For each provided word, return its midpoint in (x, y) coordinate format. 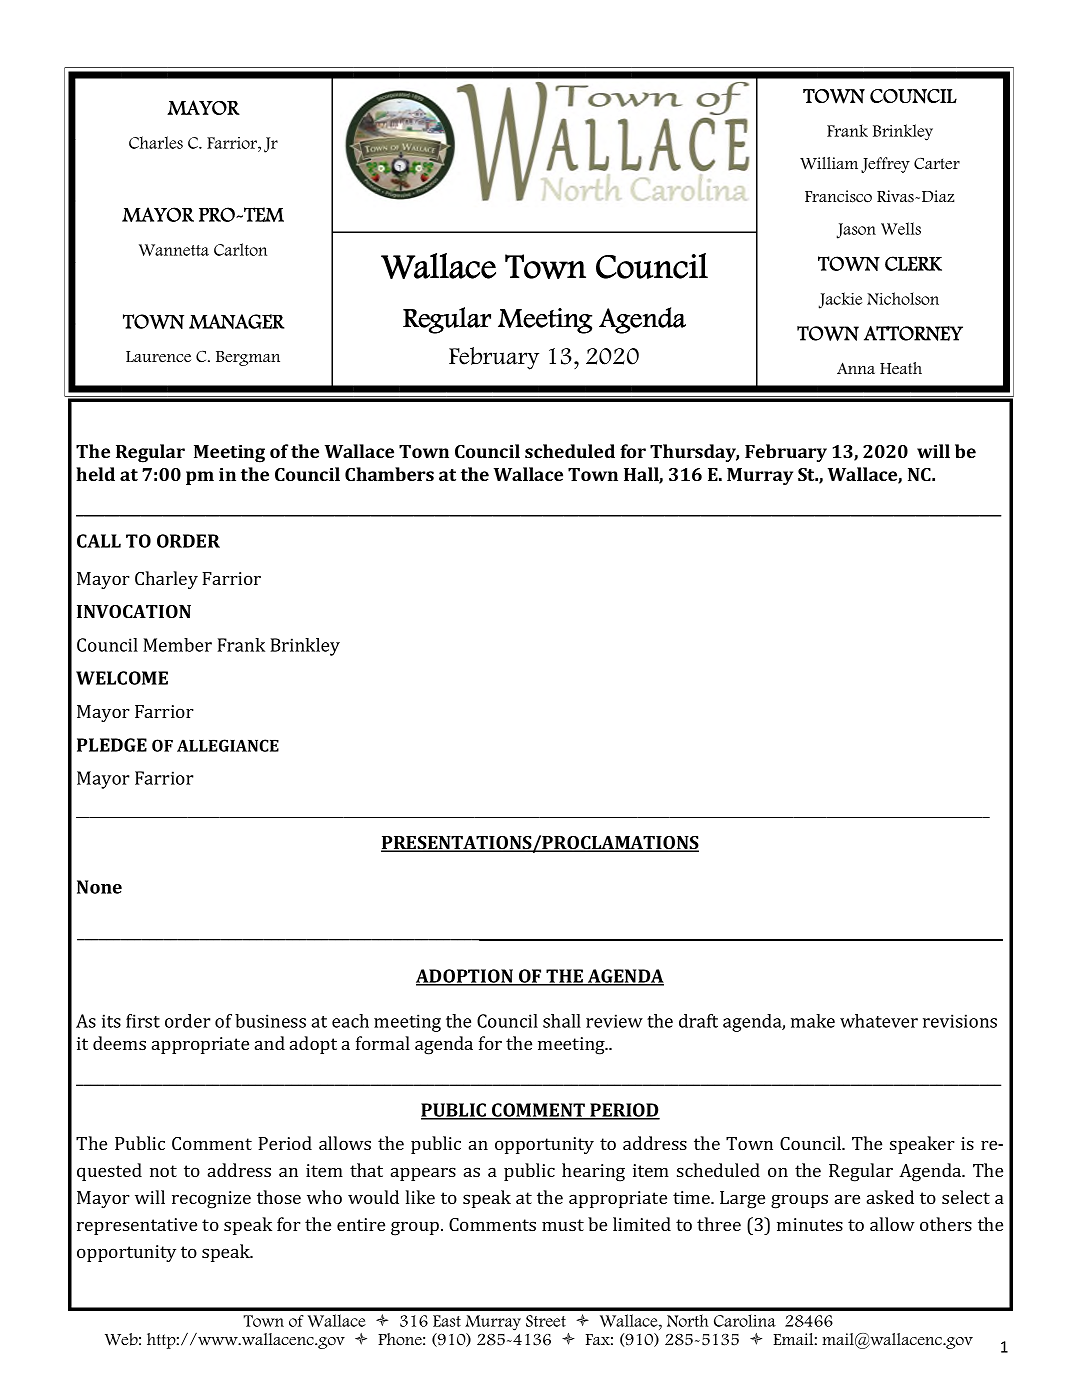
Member (177, 645)
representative (137, 1226)
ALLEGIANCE (228, 745)
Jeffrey (885, 165)
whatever (879, 1021)
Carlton (240, 249)
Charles (156, 142)
